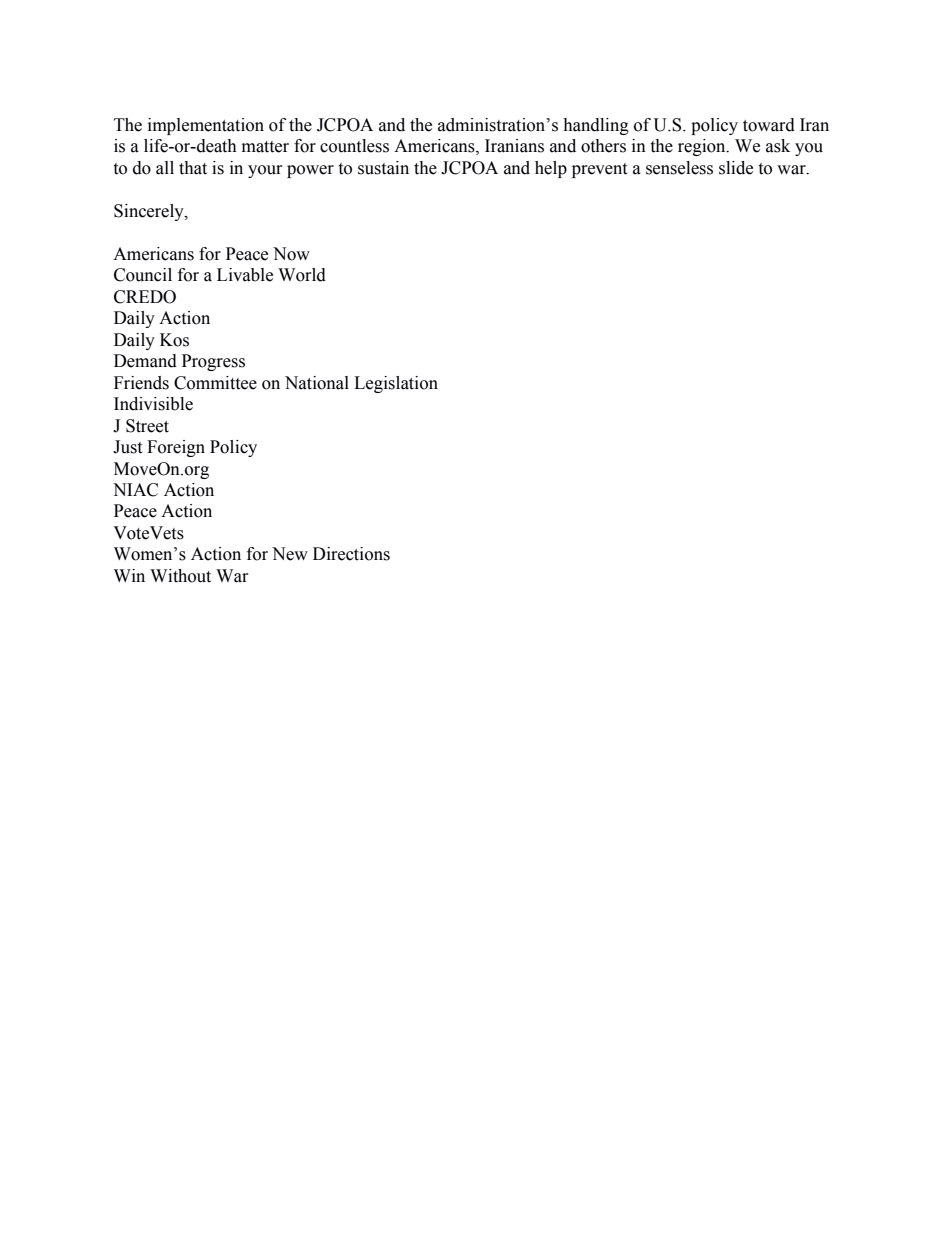 The image size is (952, 1233). I want to click on World, so click(302, 275).
